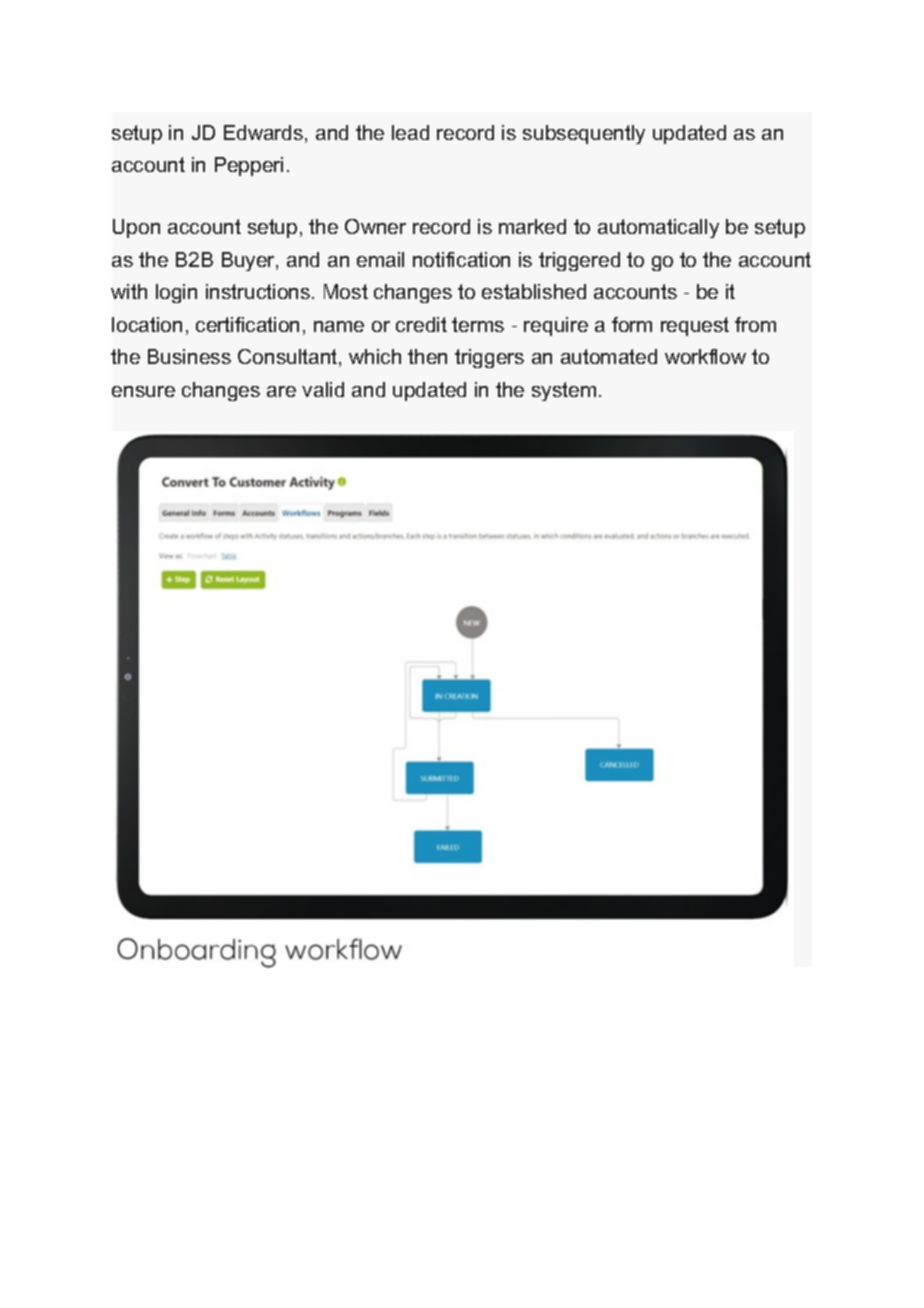 Image resolution: width=924 pixels, height=1308 pixels. I want to click on Edwards, so click(265, 134).
